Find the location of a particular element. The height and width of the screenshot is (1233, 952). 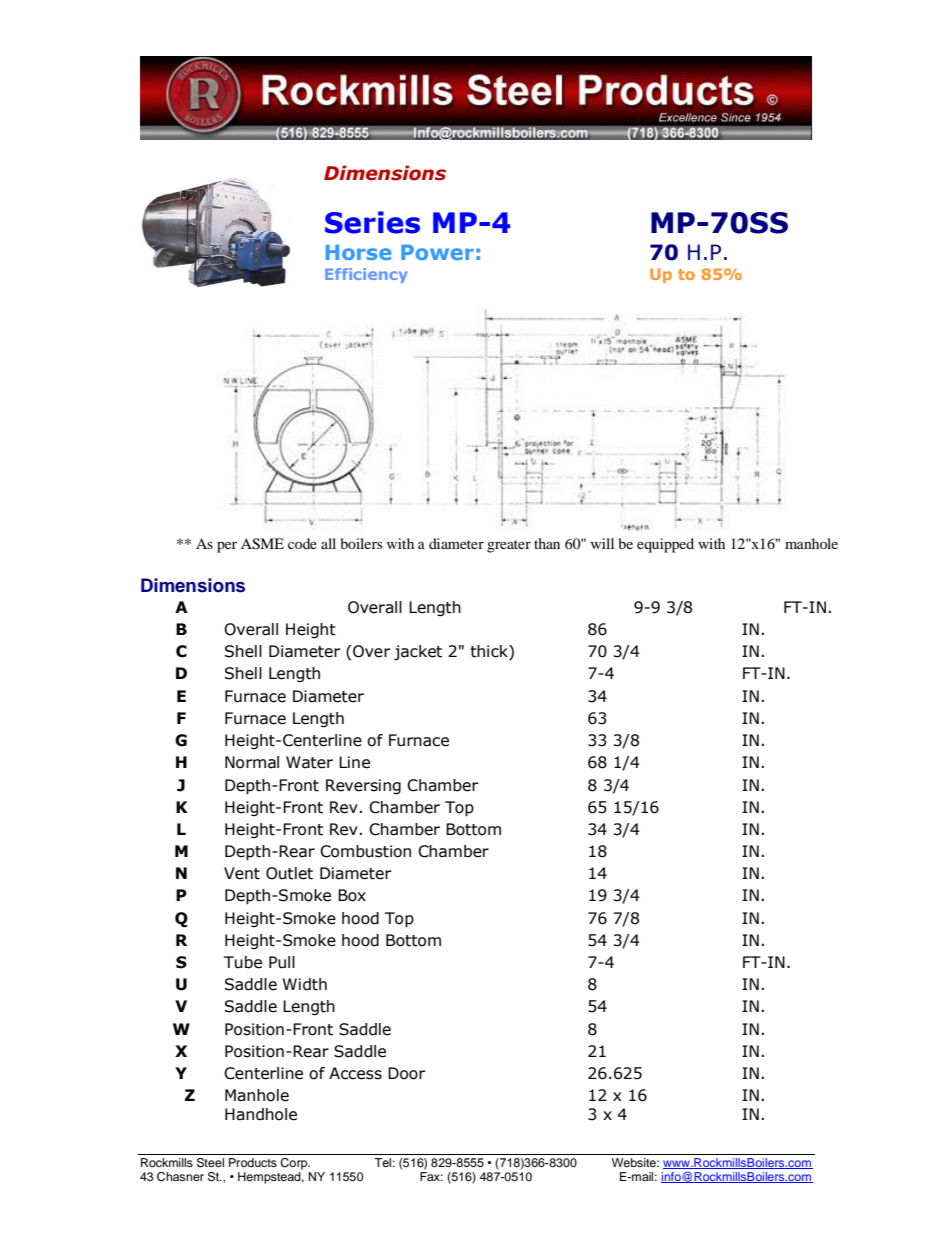

Door is located at coordinates (407, 1073).
